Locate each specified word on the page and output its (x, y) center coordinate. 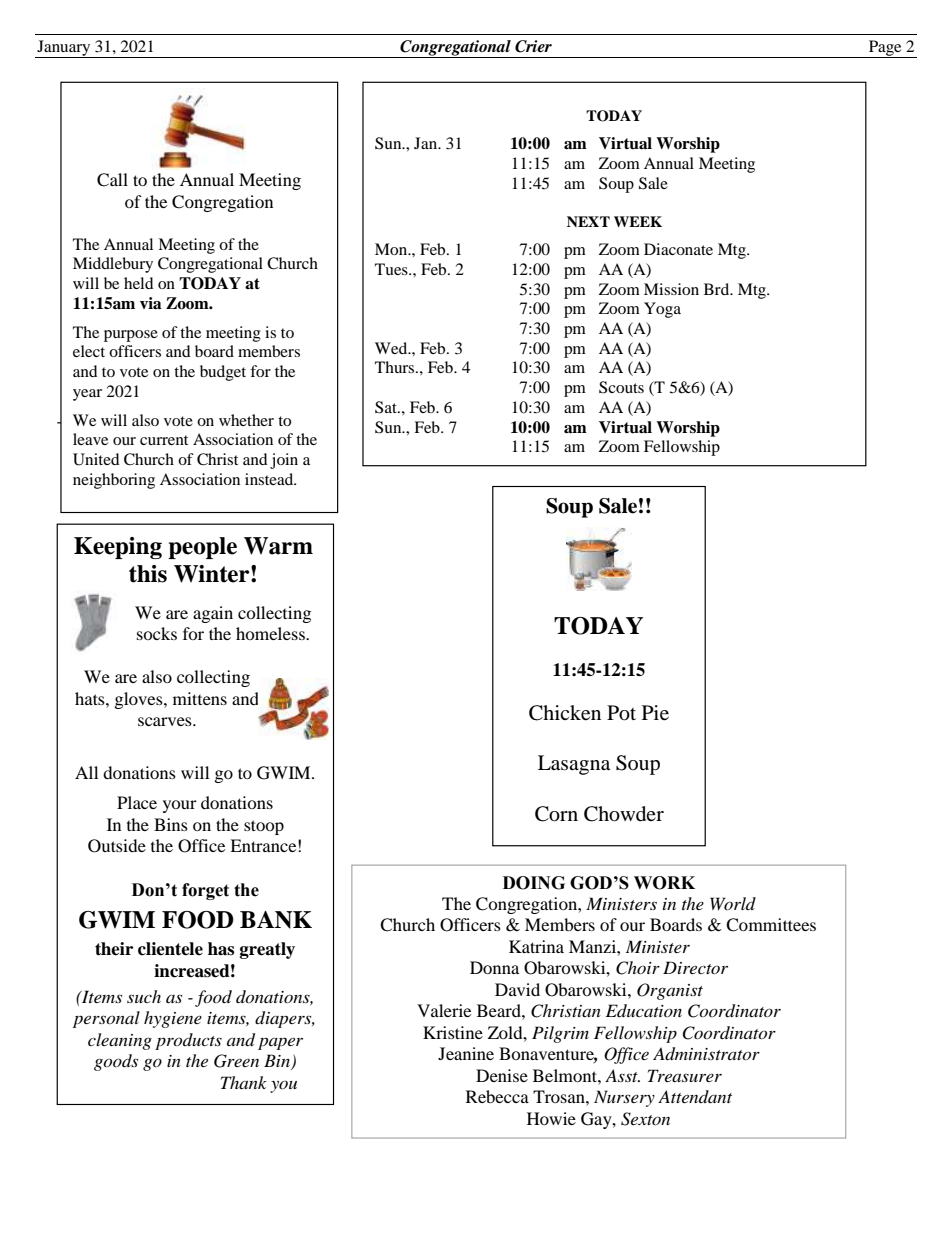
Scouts (621, 387)
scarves (166, 721)
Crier (533, 46)
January (64, 49)
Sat (387, 407)
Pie (655, 713)
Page (885, 49)
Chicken (565, 713)
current (164, 440)
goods (116, 1062)
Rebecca (497, 1096)
